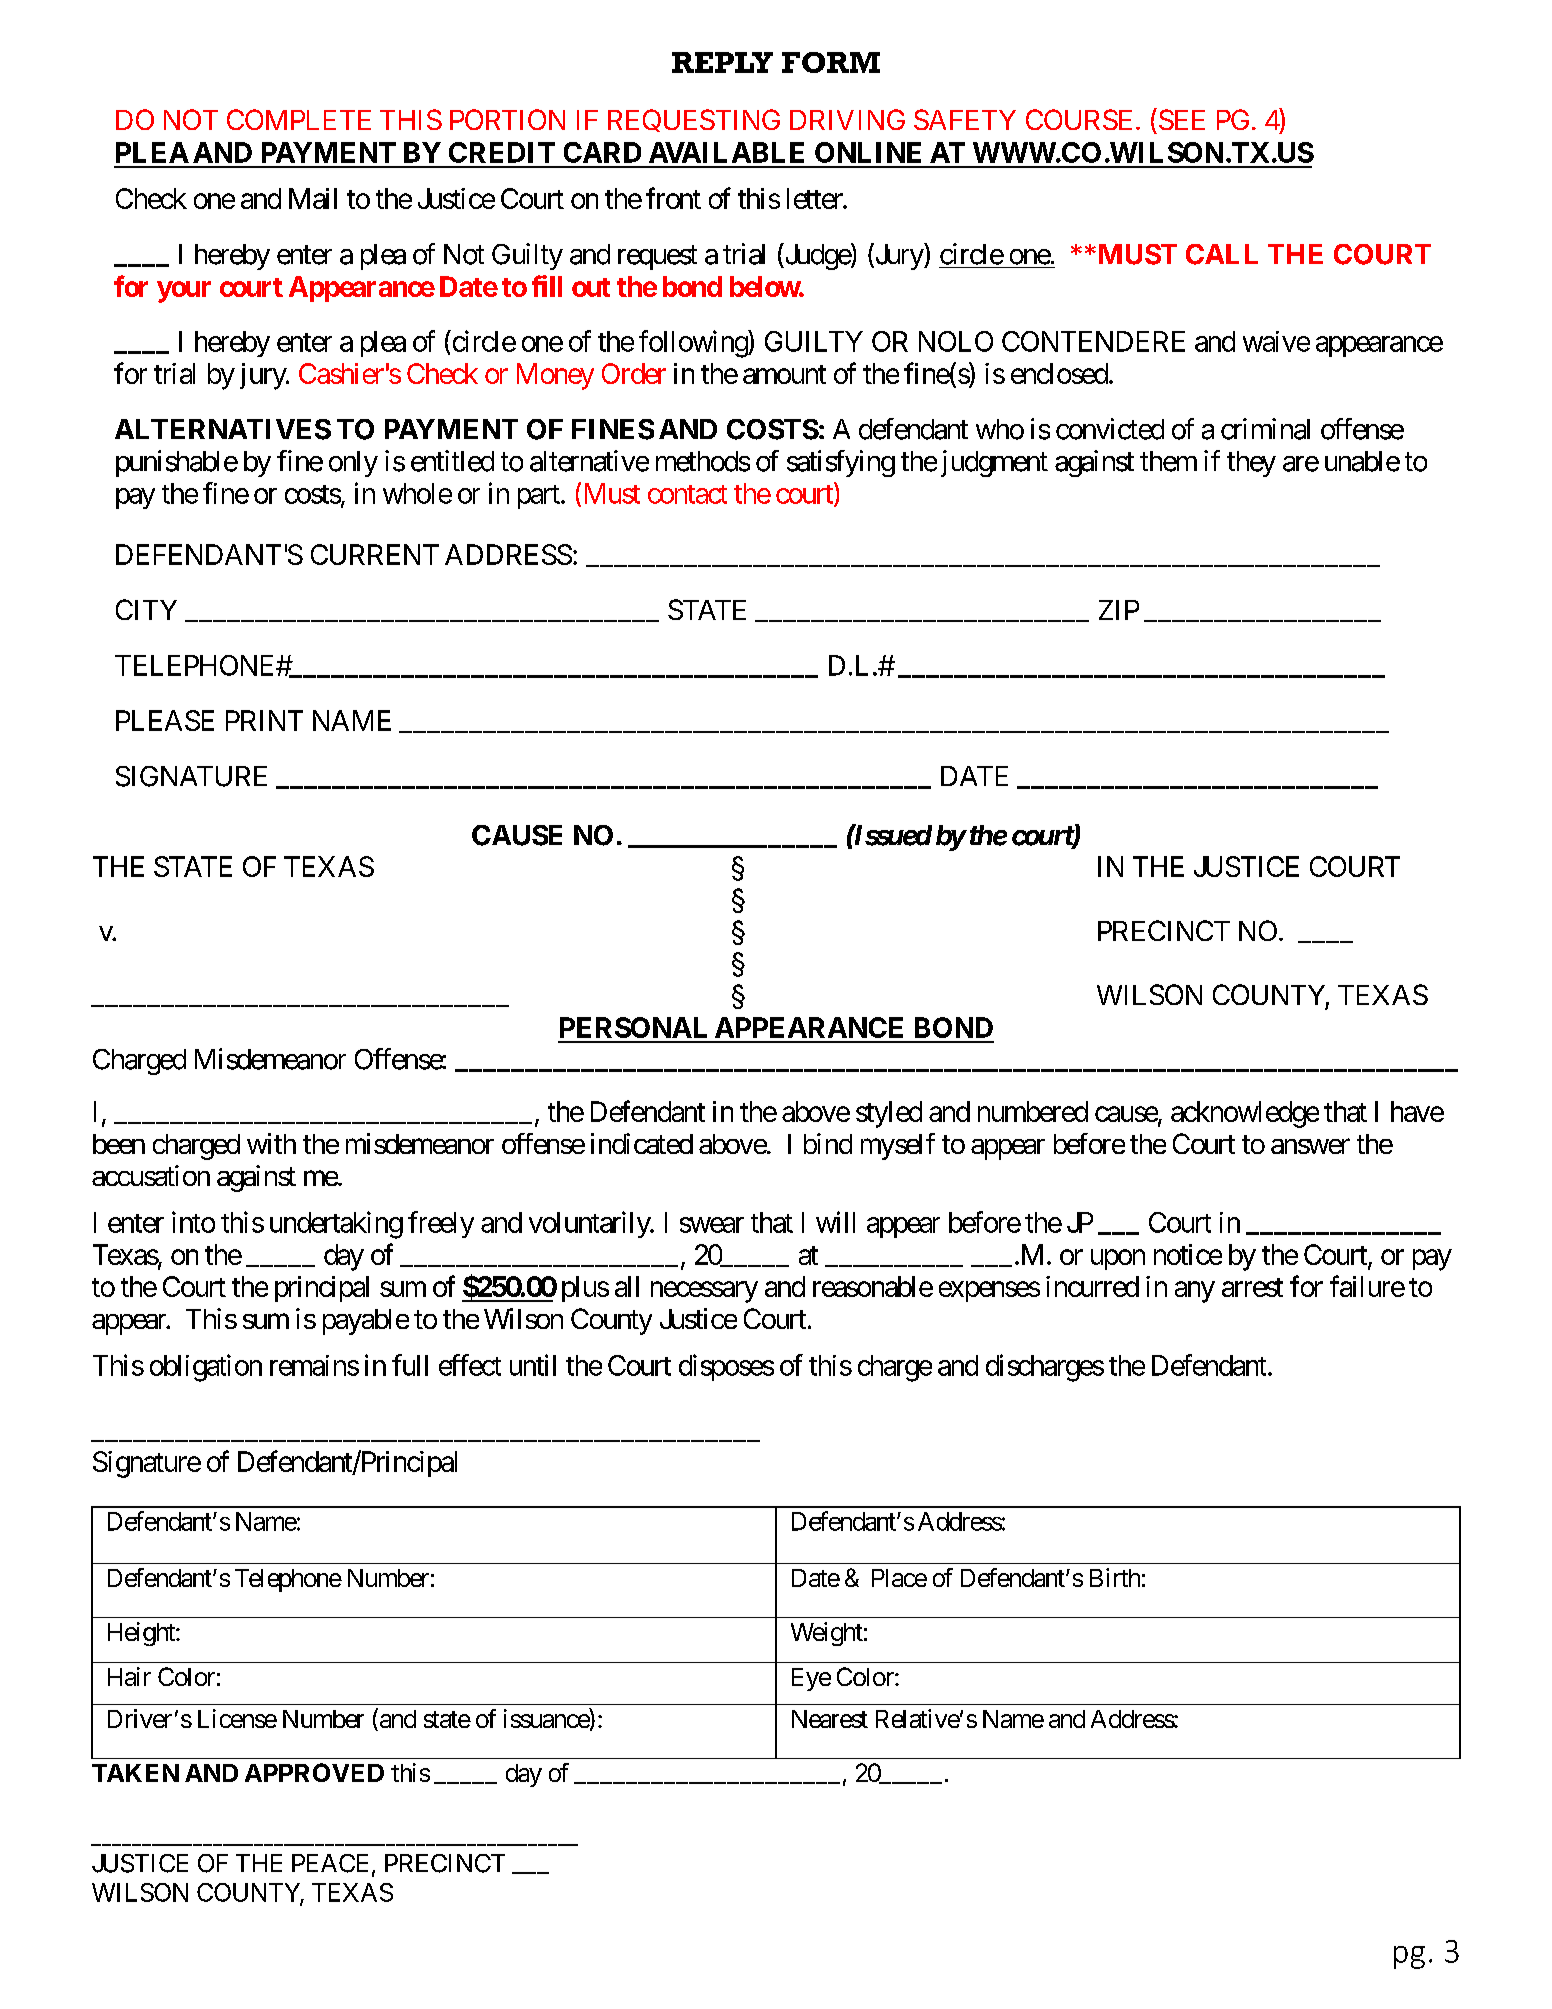  I want to click on AVAILABLE, so click(726, 152).
